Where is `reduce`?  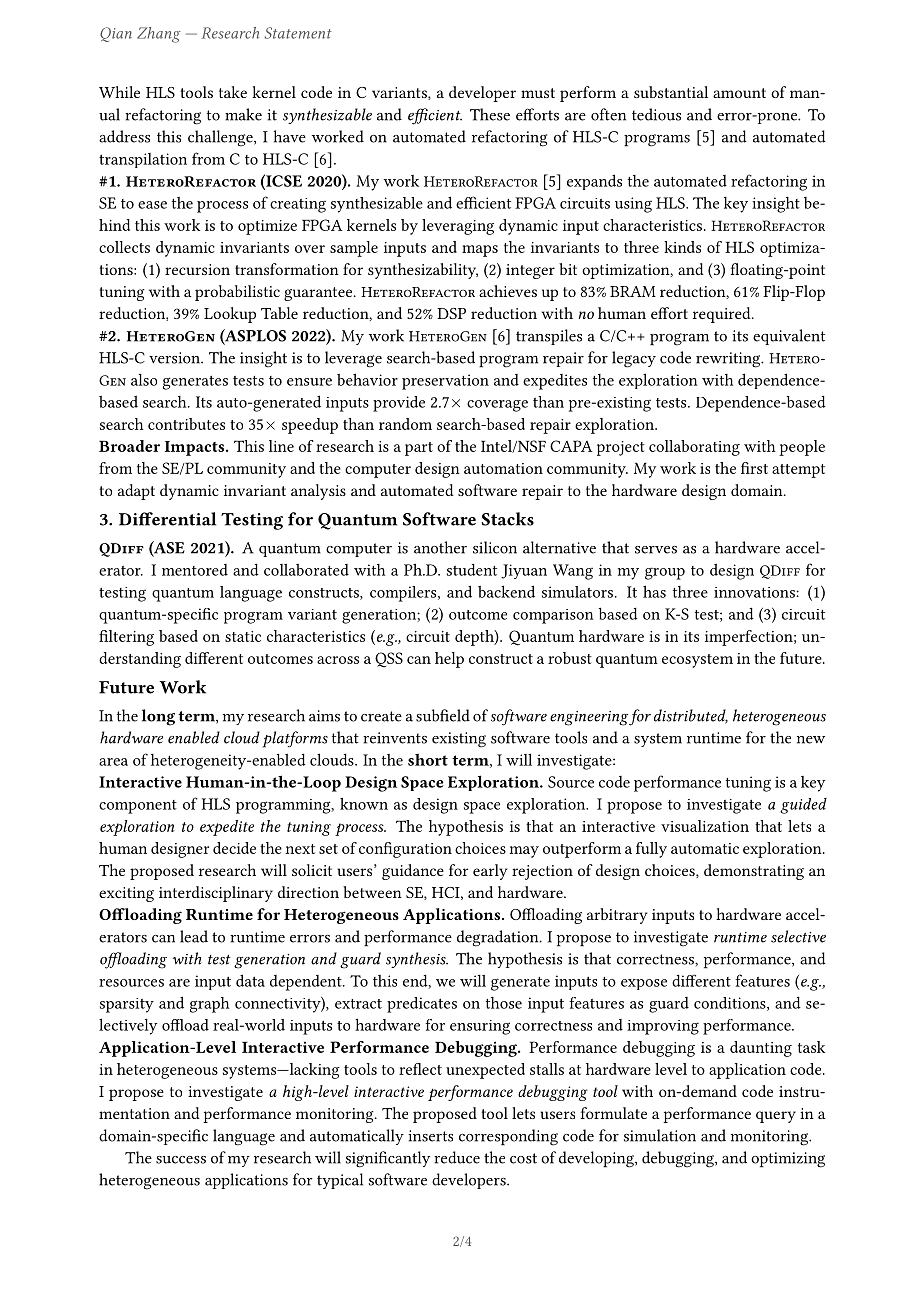
reduce is located at coordinates (457, 1157).
